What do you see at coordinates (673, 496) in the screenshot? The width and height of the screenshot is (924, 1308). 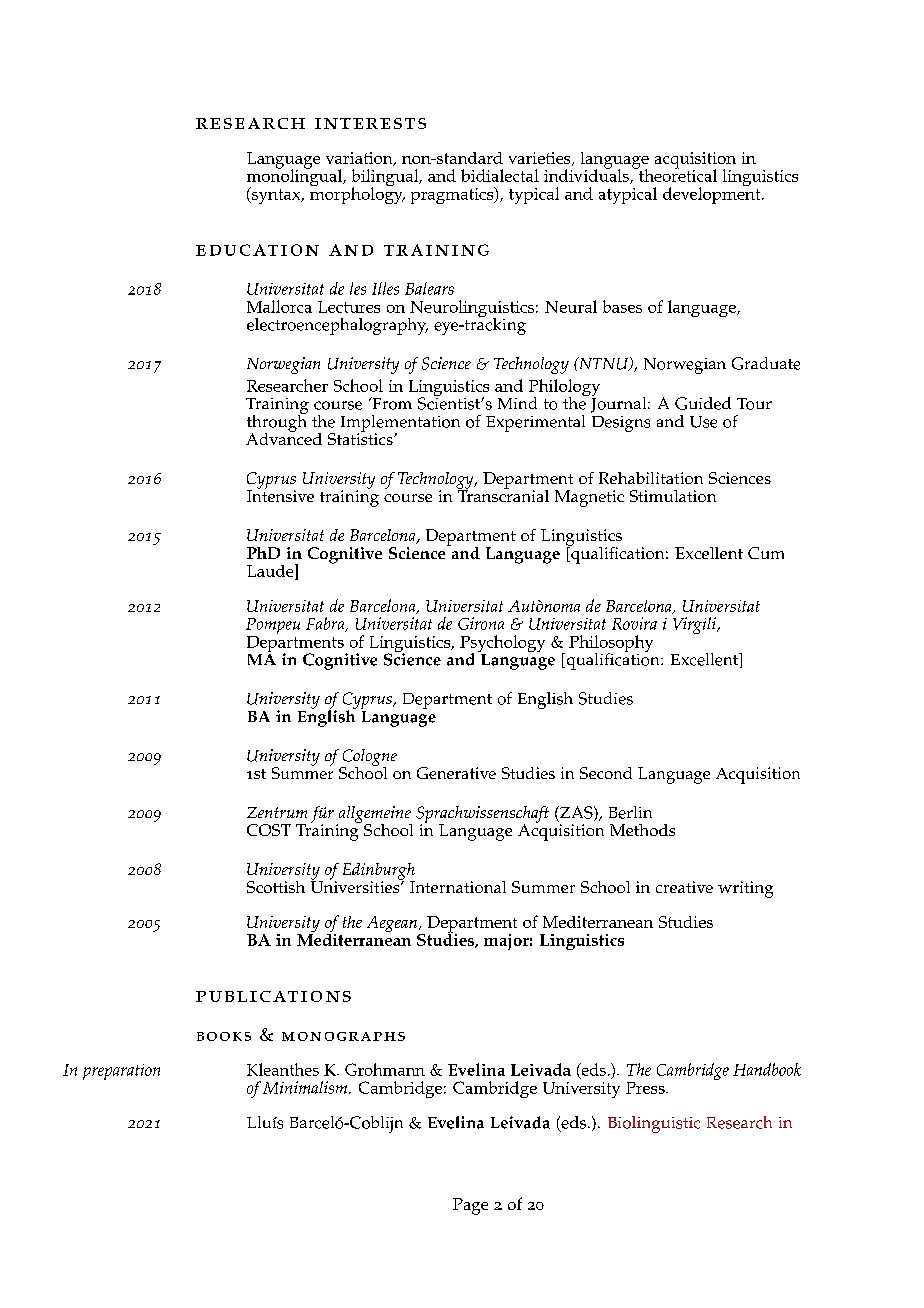 I see `Stimulation` at bounding box center [673, 496].
